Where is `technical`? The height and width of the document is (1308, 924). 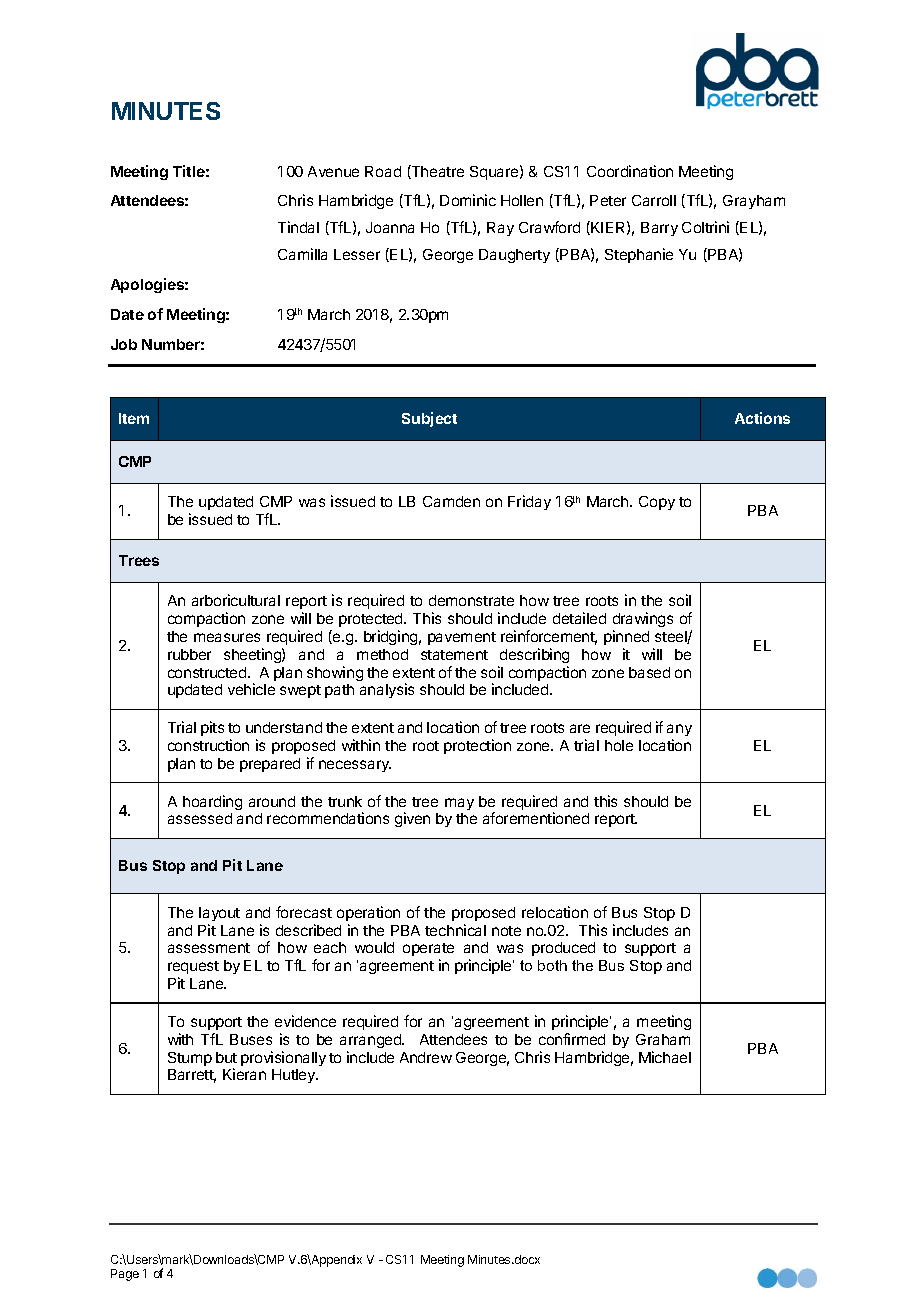 technical is located at coordinates (455, 930).
